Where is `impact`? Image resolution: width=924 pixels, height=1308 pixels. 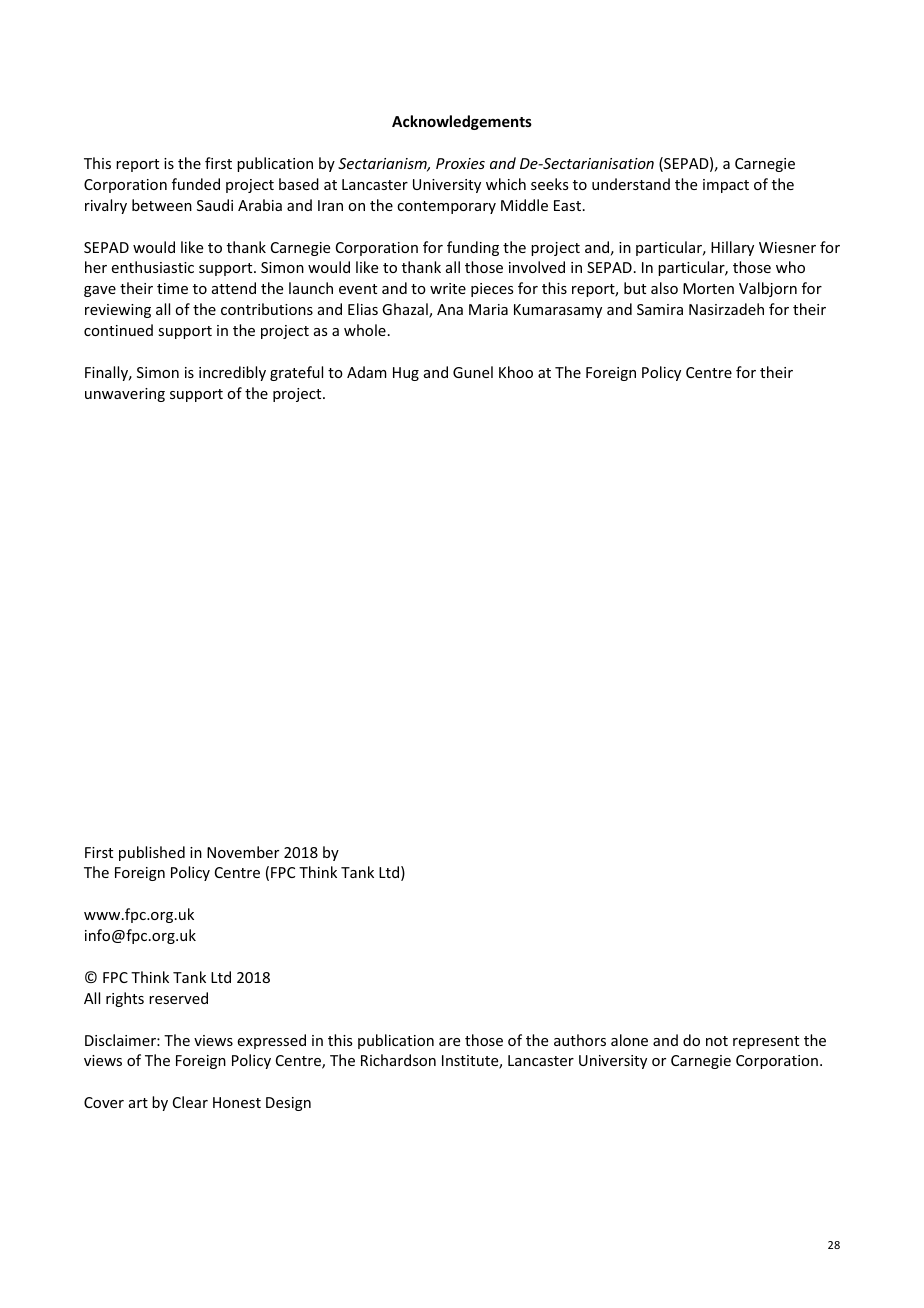
impact is located at coordinates (726, 186).
